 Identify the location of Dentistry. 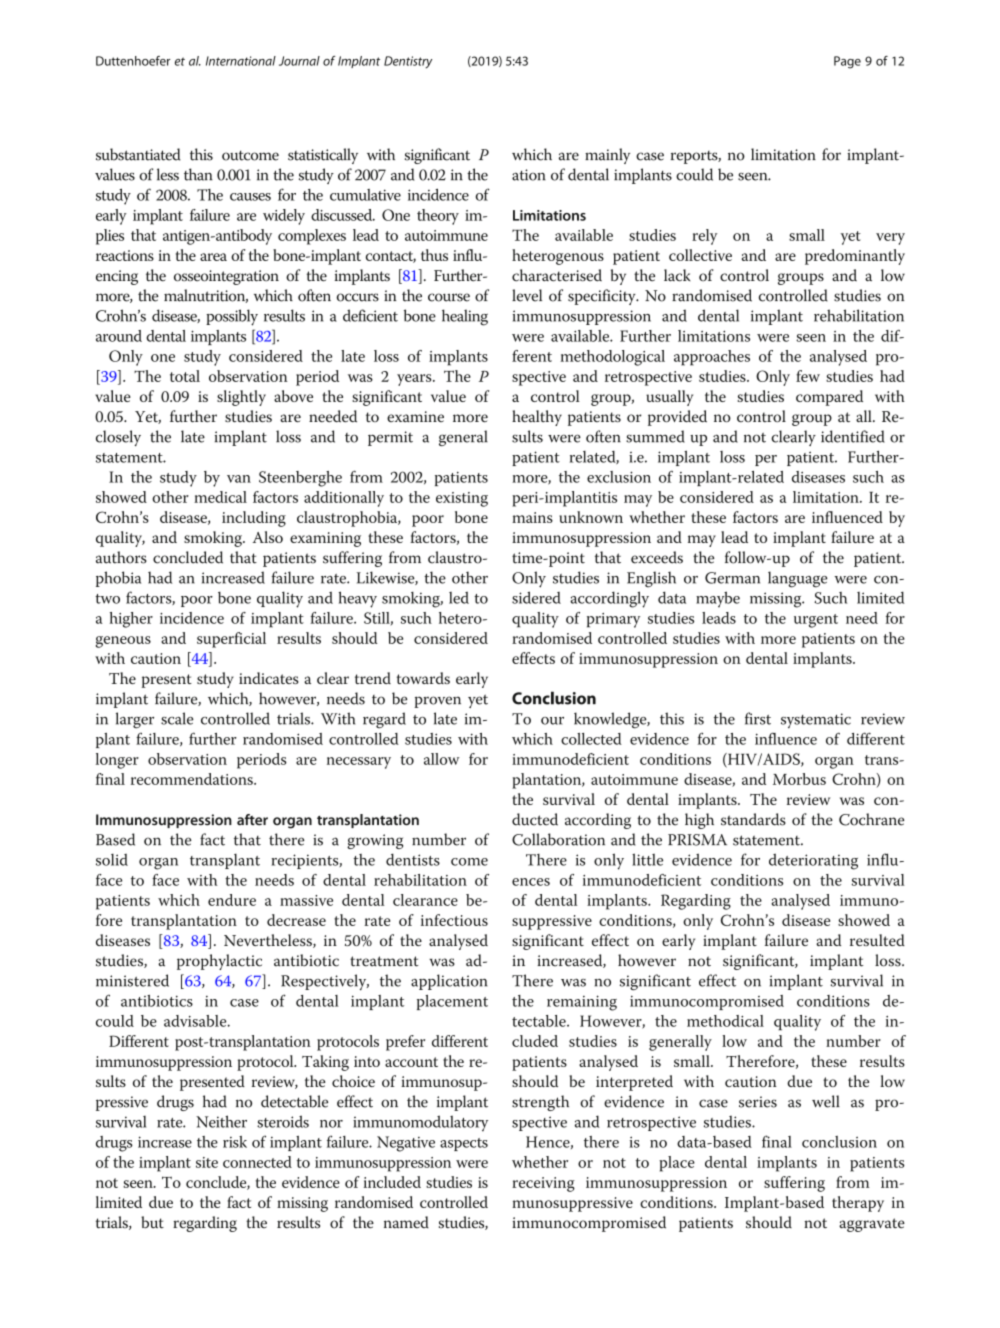
(408, 62).
